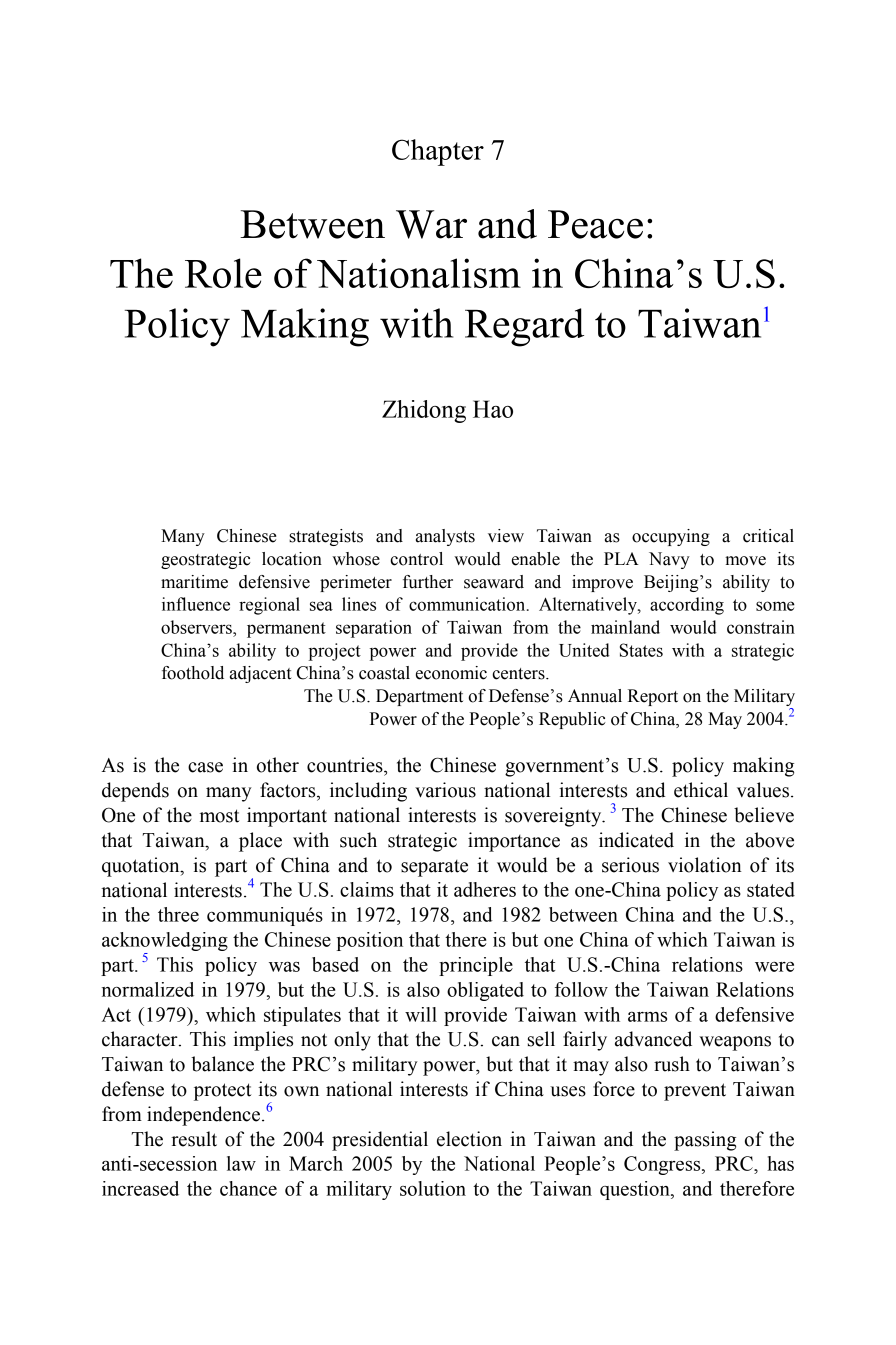 The image size is (896, 1345). I want to click on violation, so click(705, 865).
